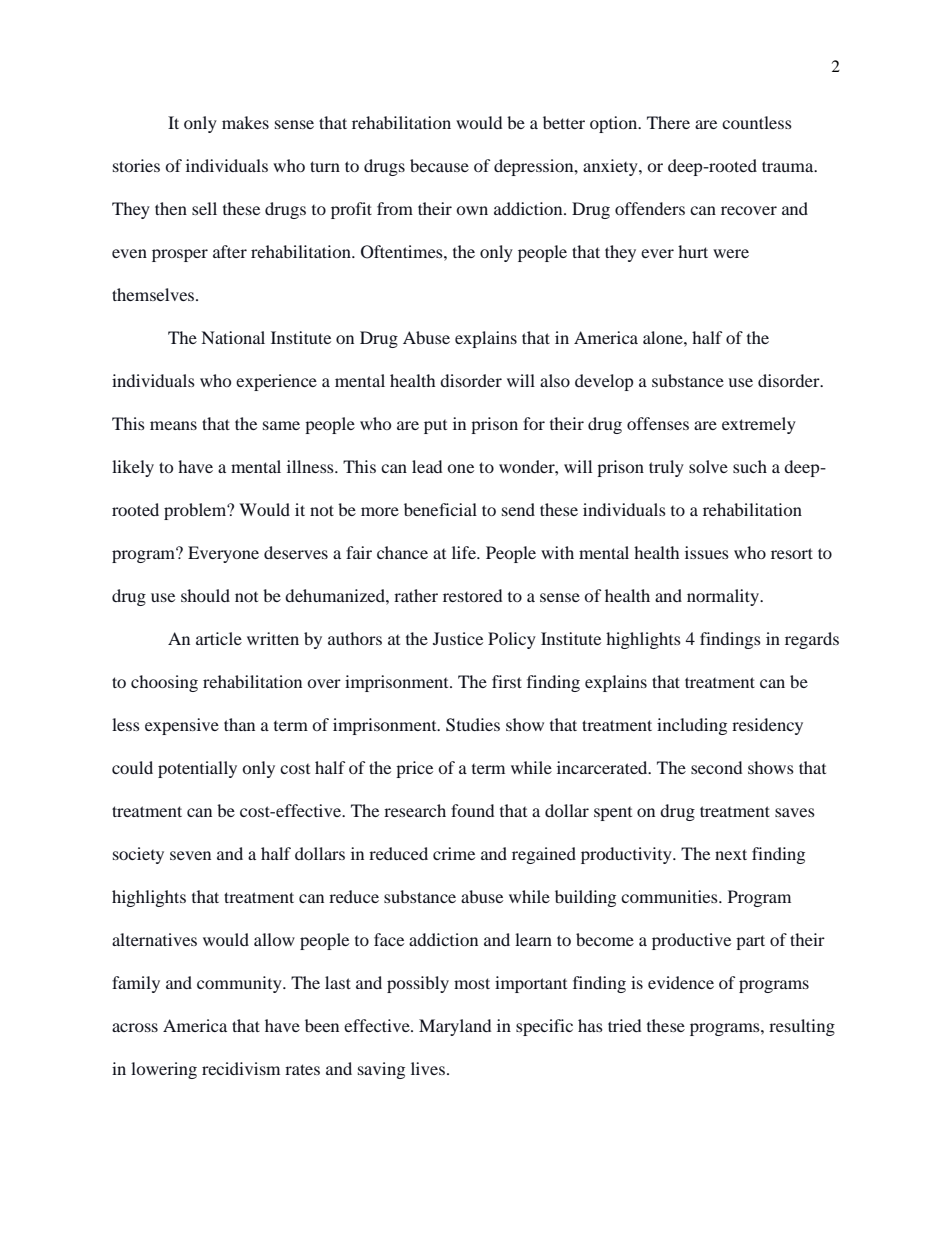 The width and height of the screenshot is (952, 1233). What do you see at coordinates (759, 425) in the screenshot?
I see `extremely` at bounding box center [759, 425].
